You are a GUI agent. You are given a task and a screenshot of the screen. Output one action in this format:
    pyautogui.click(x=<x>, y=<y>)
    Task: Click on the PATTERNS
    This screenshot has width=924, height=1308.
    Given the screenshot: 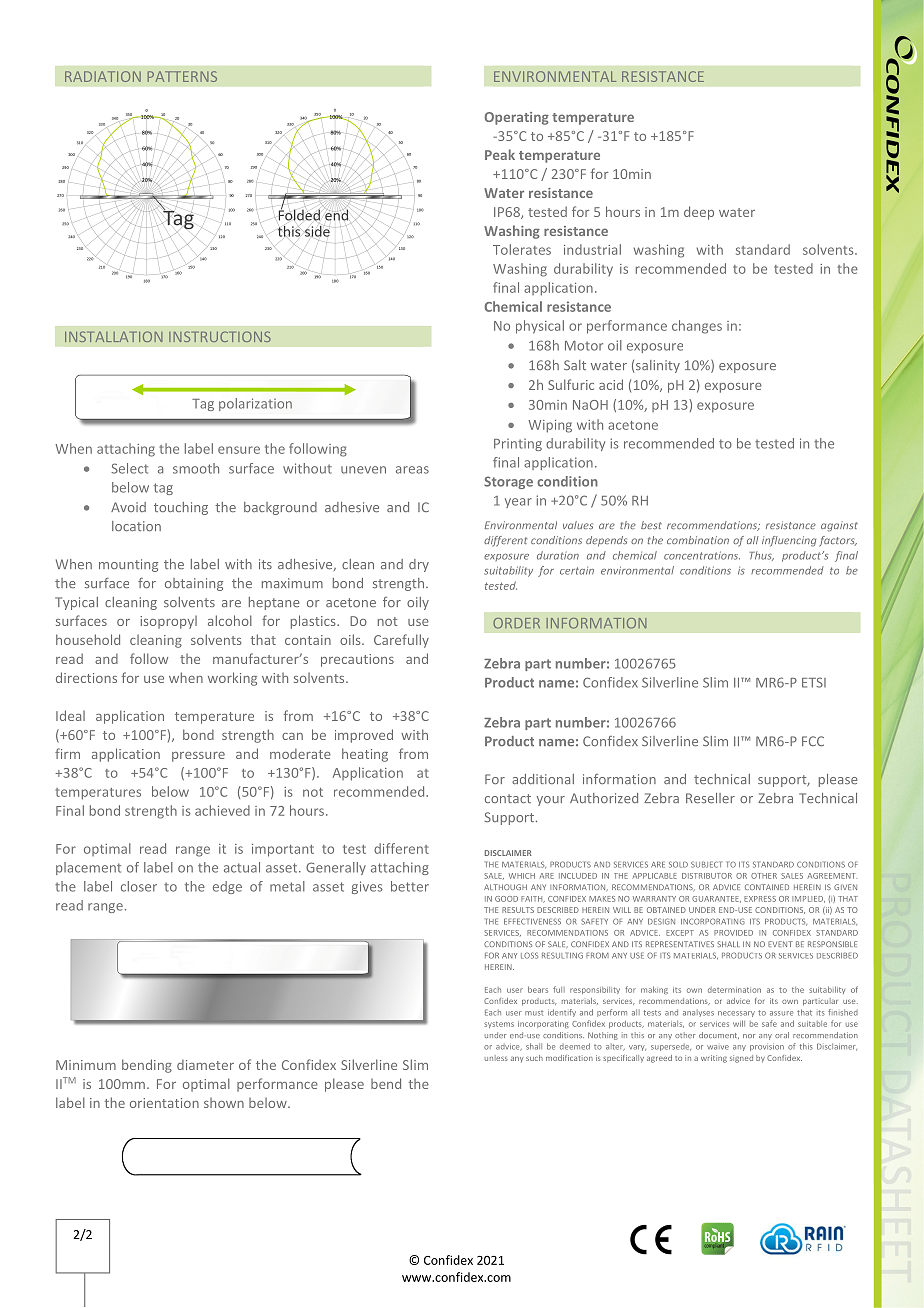 What is the action you would take?
    pyautogui.click(x=182, y=76)
